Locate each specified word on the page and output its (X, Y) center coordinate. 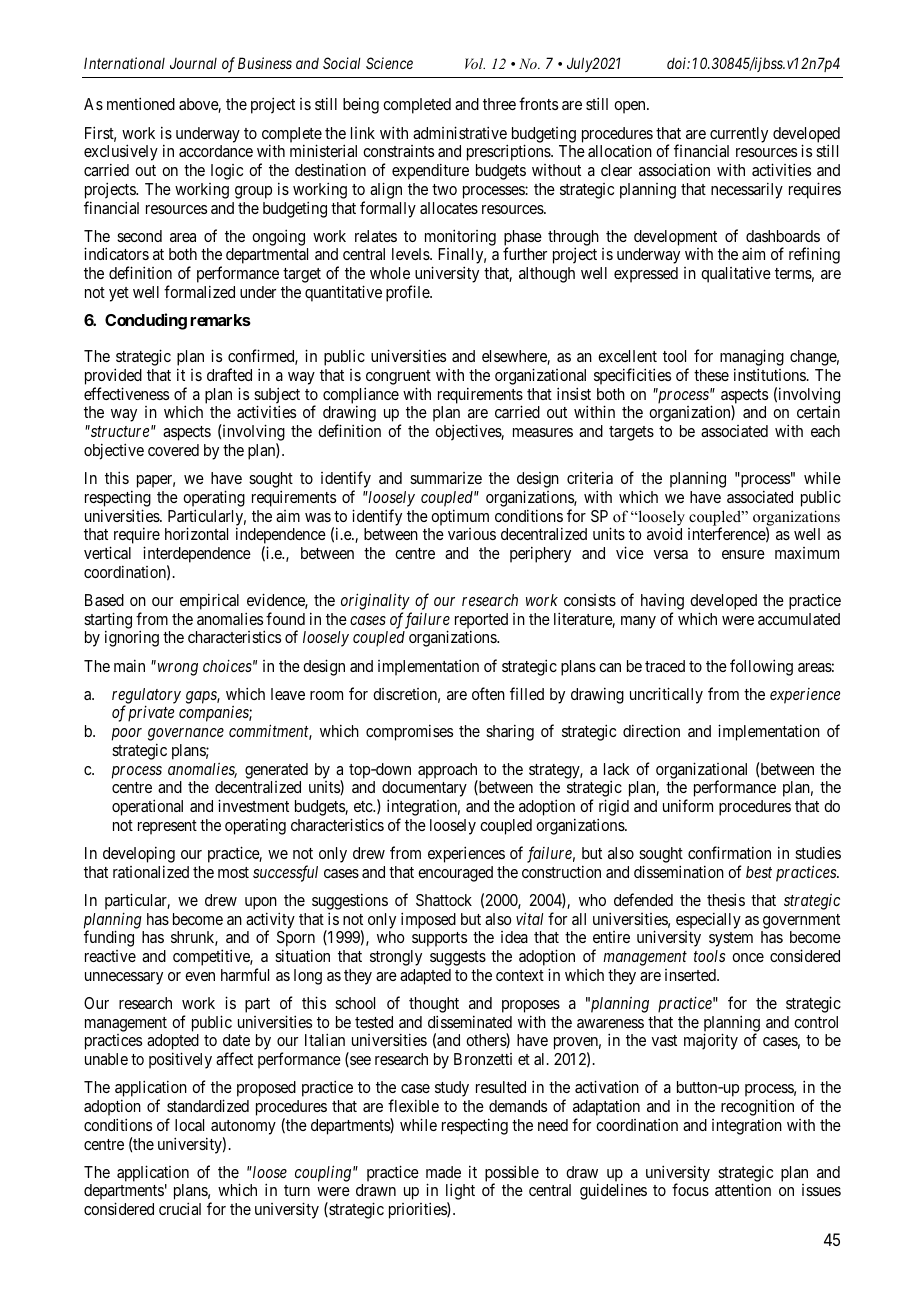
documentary (424, 790)
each (825, 431)
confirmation (729, 852)
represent (167, 827)
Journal (193, 63)
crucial (180, 1208)
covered (173, 450)
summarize (446, 478)
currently (739, 136)
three (499, 104)
